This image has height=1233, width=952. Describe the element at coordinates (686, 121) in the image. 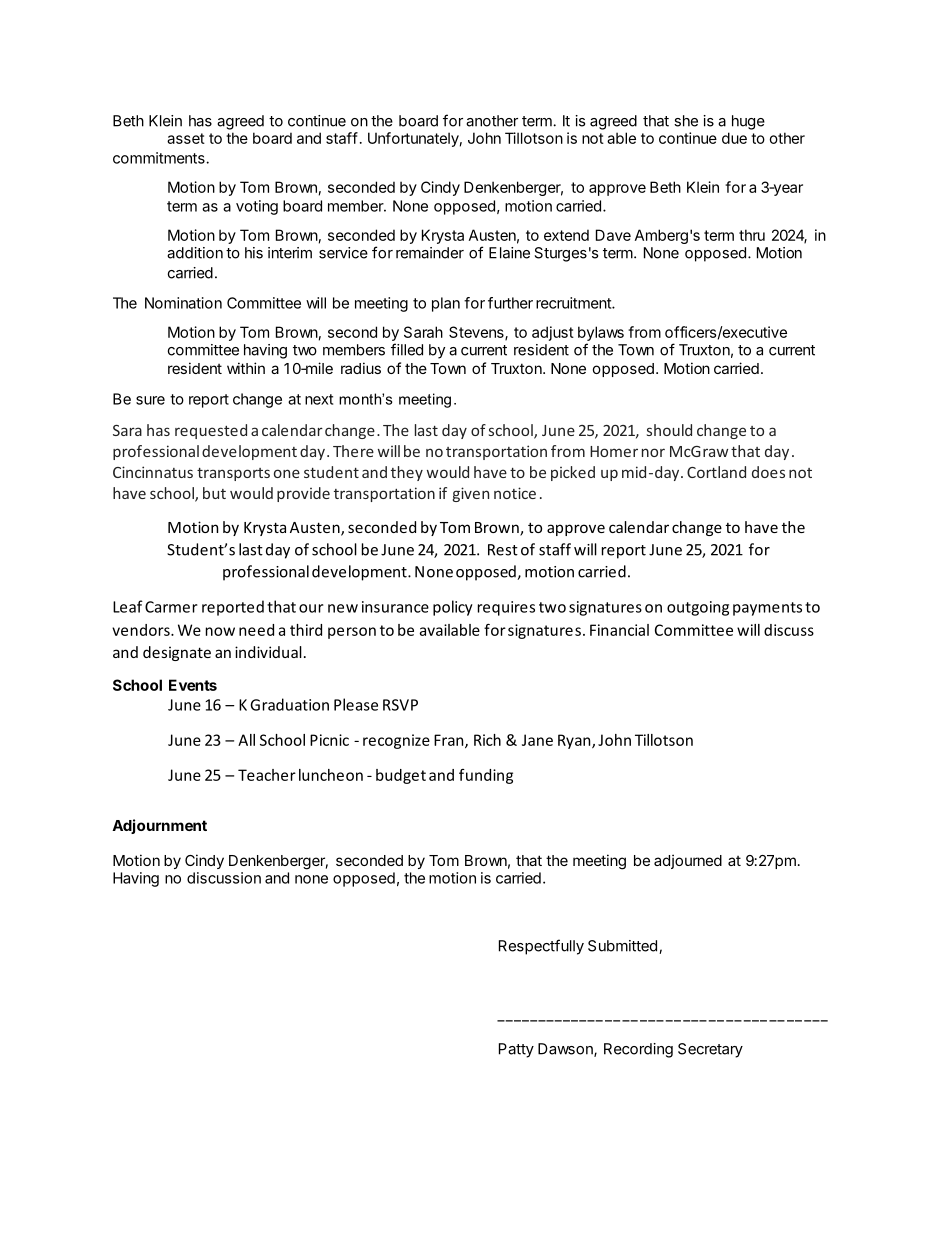

I see `she` at that location.
